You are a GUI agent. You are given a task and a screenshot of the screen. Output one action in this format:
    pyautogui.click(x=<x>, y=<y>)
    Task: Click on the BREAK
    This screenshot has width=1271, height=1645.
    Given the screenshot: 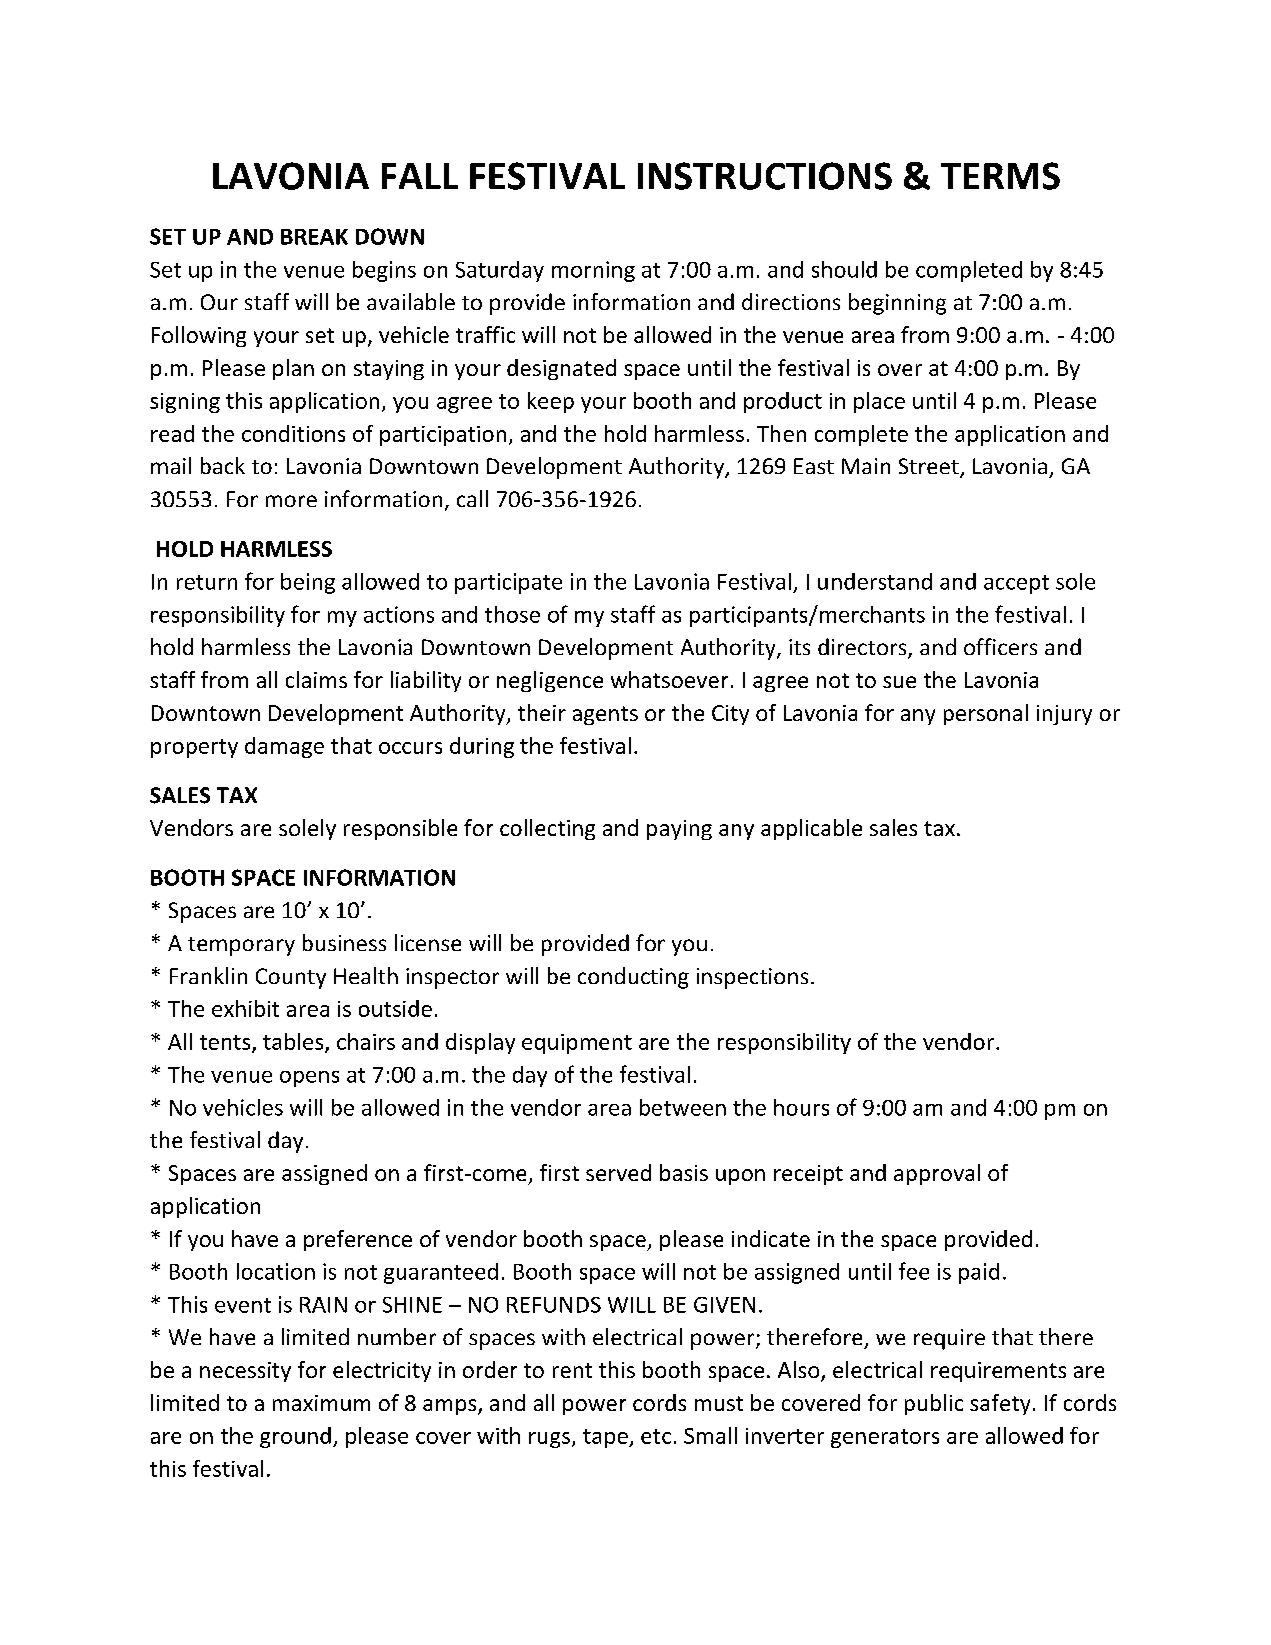 What is the action you would take?
    pyautogui.click(x=314, y=237)
